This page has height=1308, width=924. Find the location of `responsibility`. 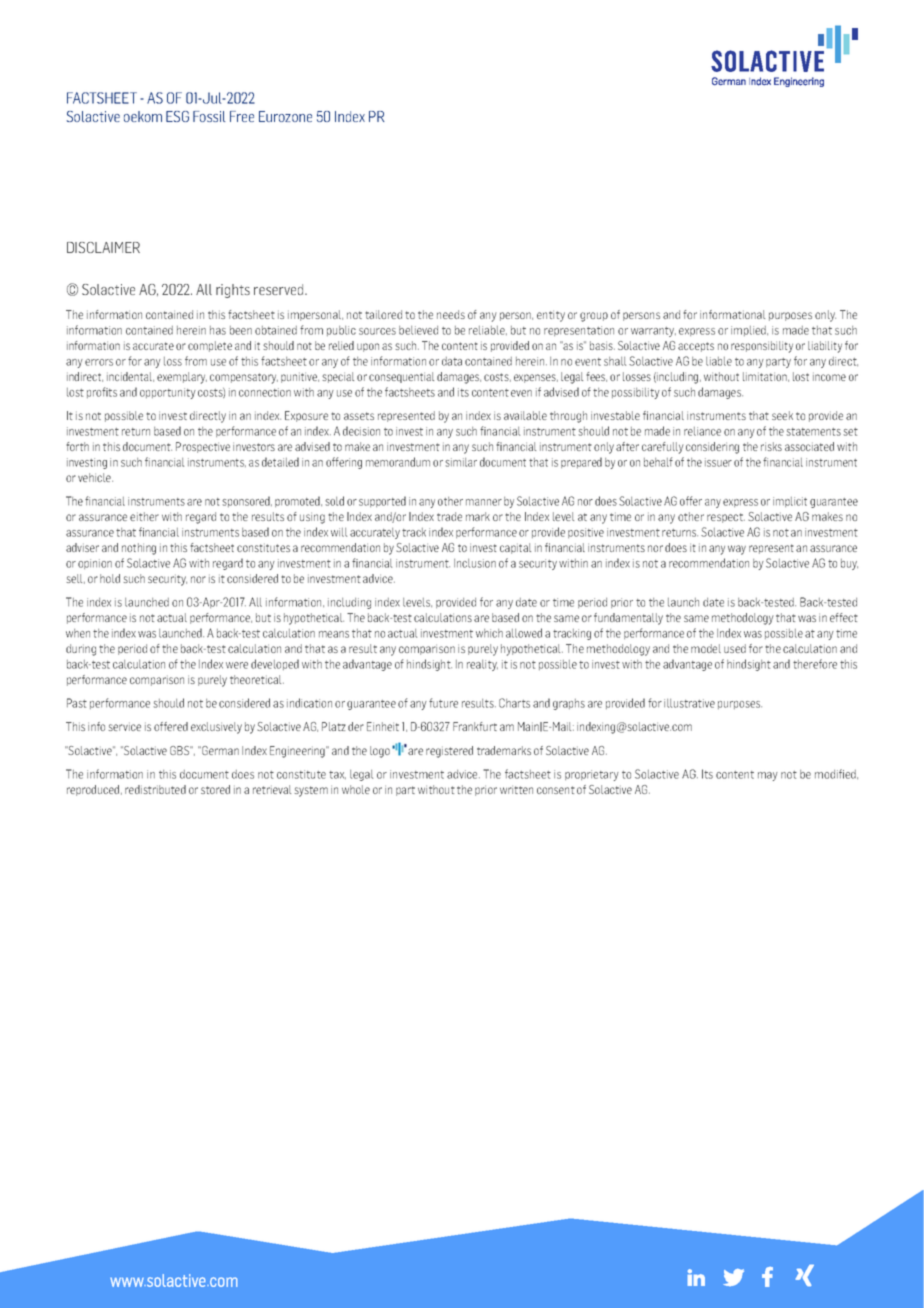

responsibility is located at coordinates (762, 347).
